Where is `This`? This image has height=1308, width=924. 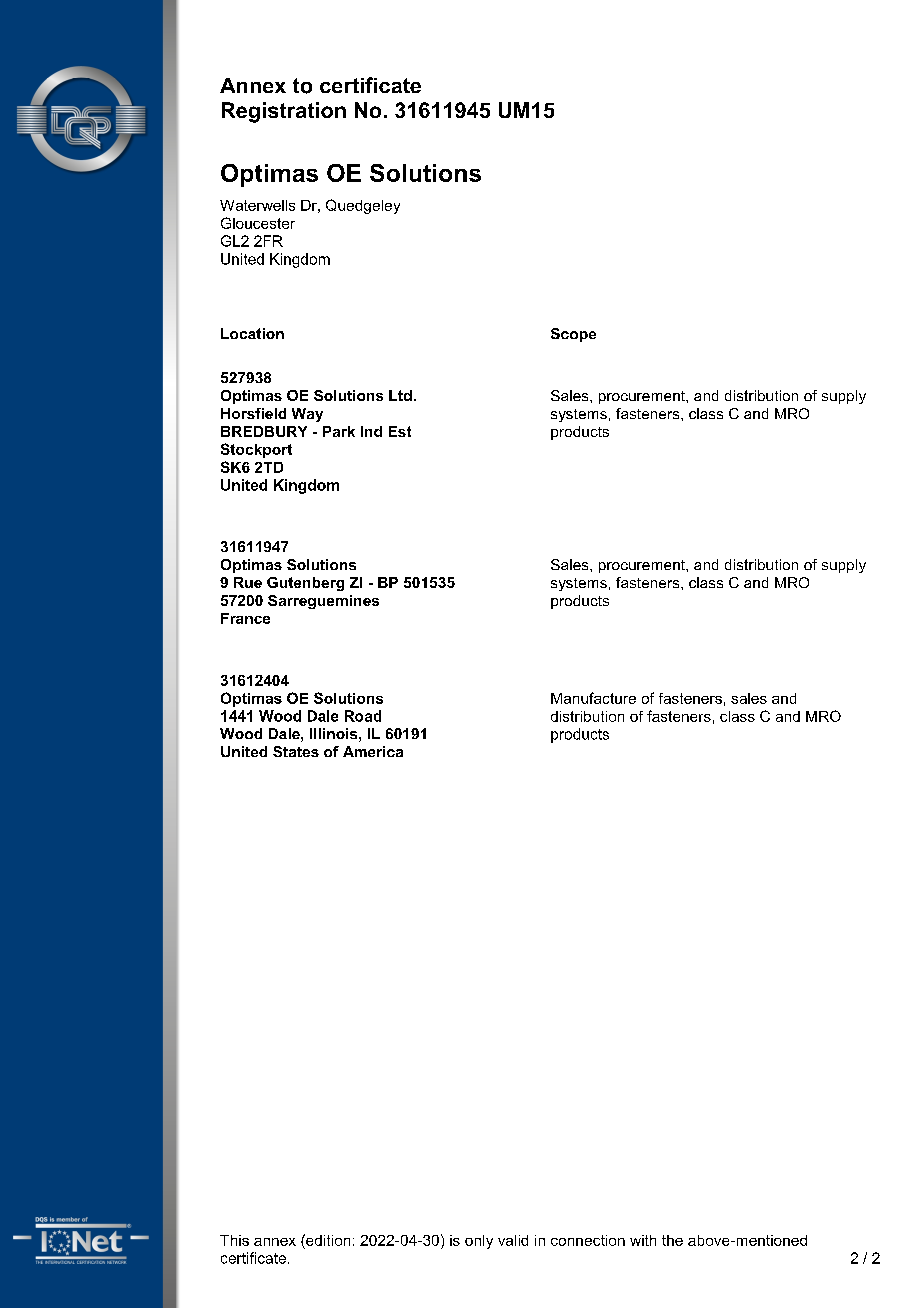
This is located at coordinates (234, 1240).
